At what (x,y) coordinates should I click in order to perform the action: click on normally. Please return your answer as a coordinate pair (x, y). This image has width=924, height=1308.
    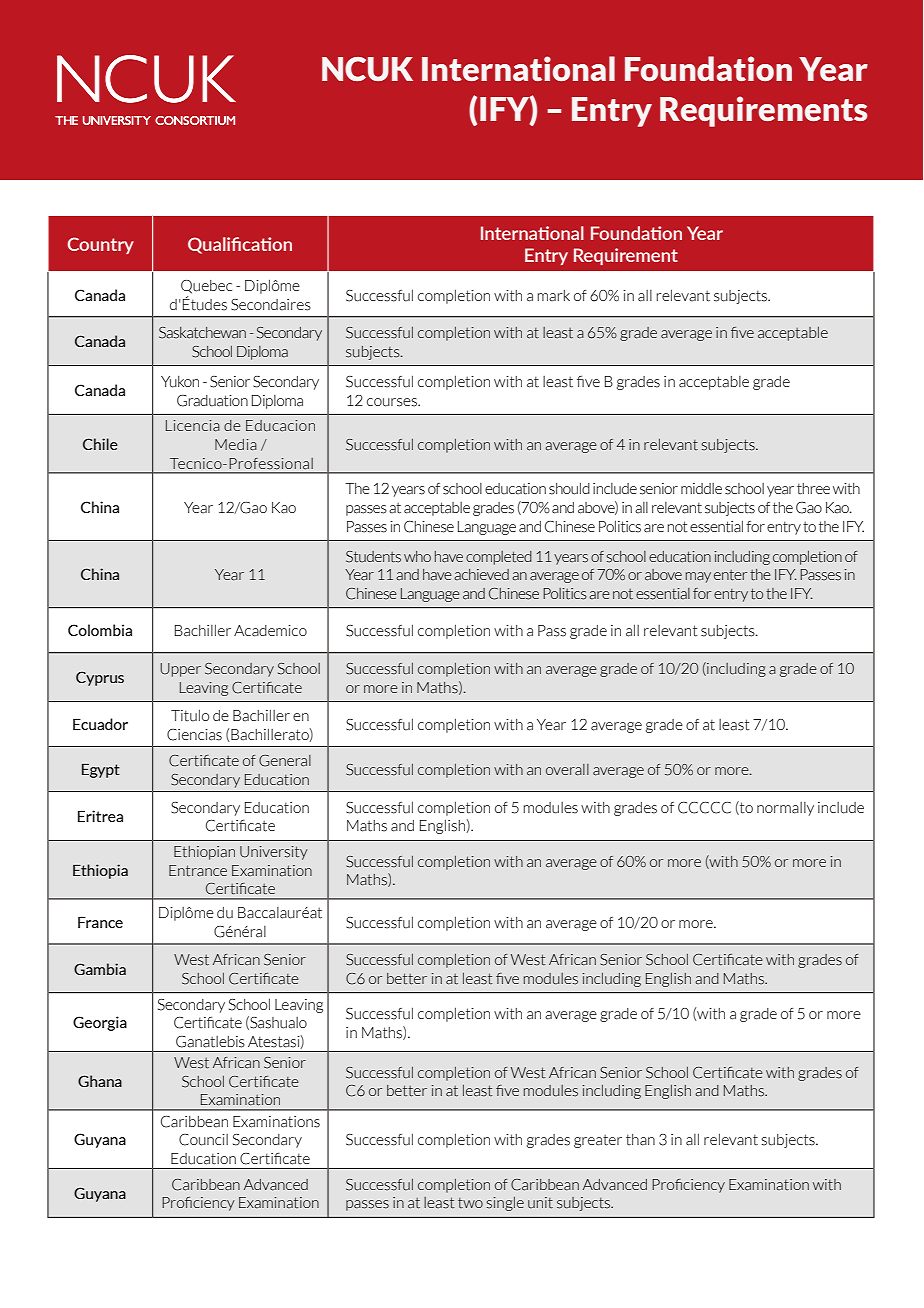
    Looking at the image, I should click on (785, 809).
